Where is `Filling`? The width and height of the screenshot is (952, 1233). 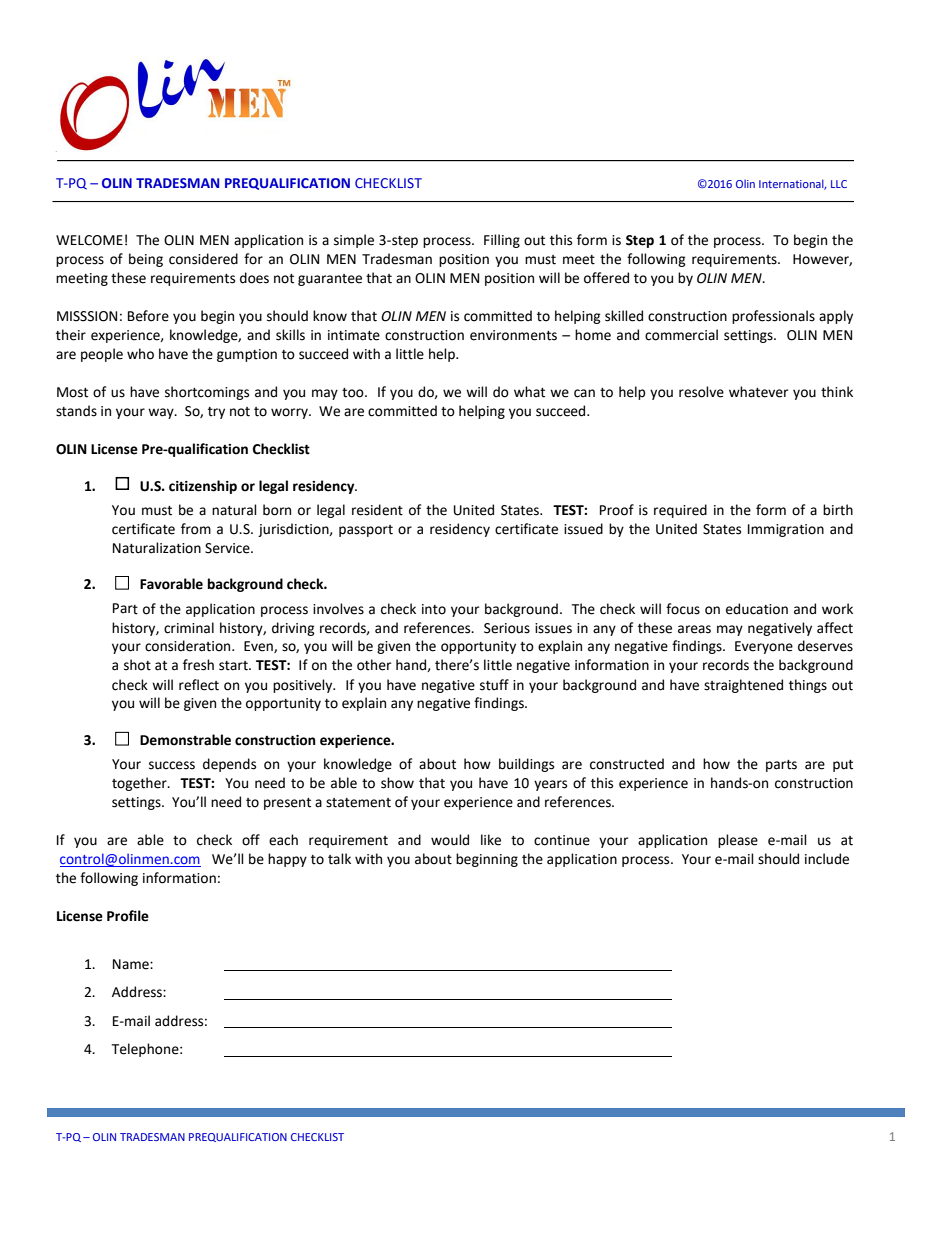 Filling is located at coordinates (502, 241).
